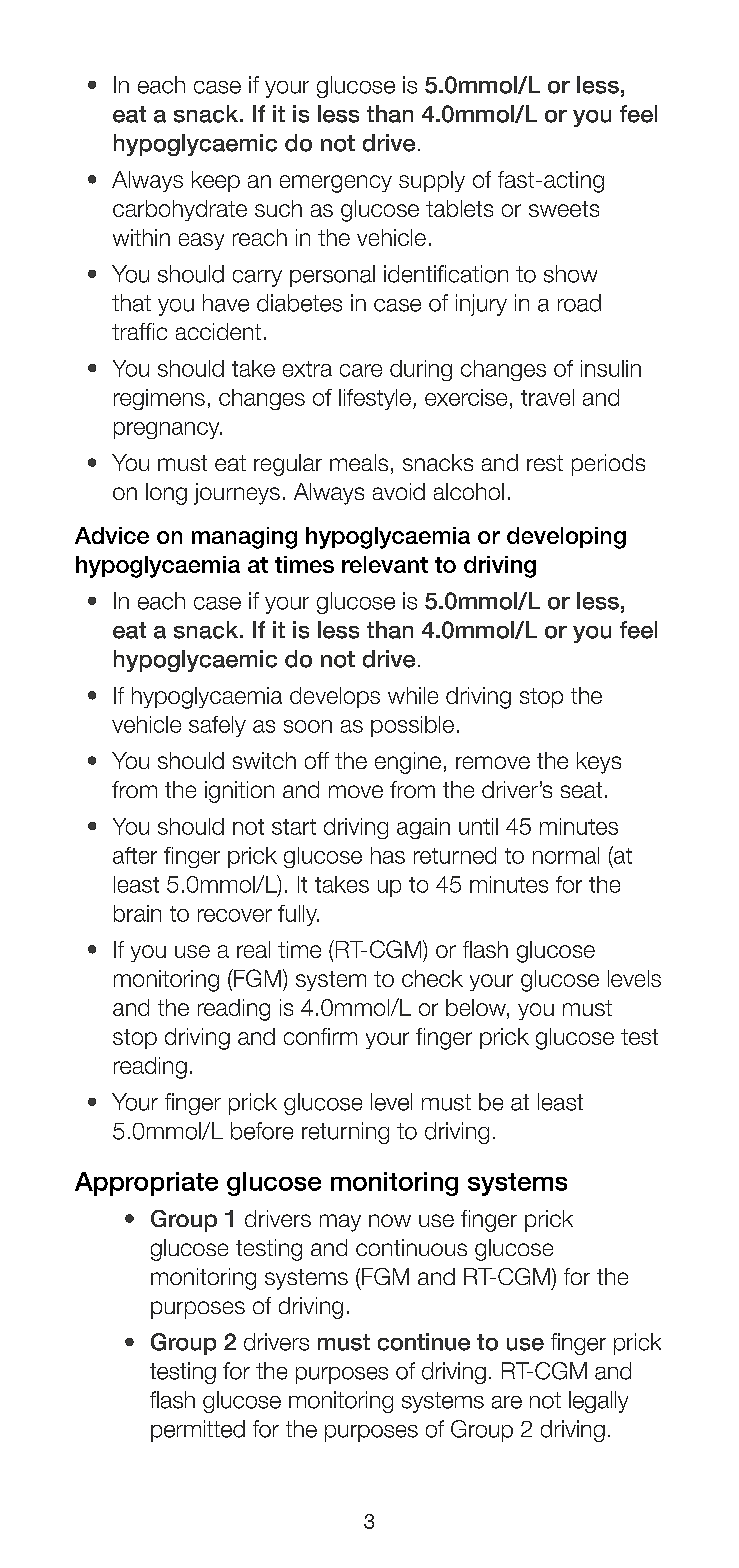 The image size is (739, 1568). I want to click on confirm, so click(320, 1036).
